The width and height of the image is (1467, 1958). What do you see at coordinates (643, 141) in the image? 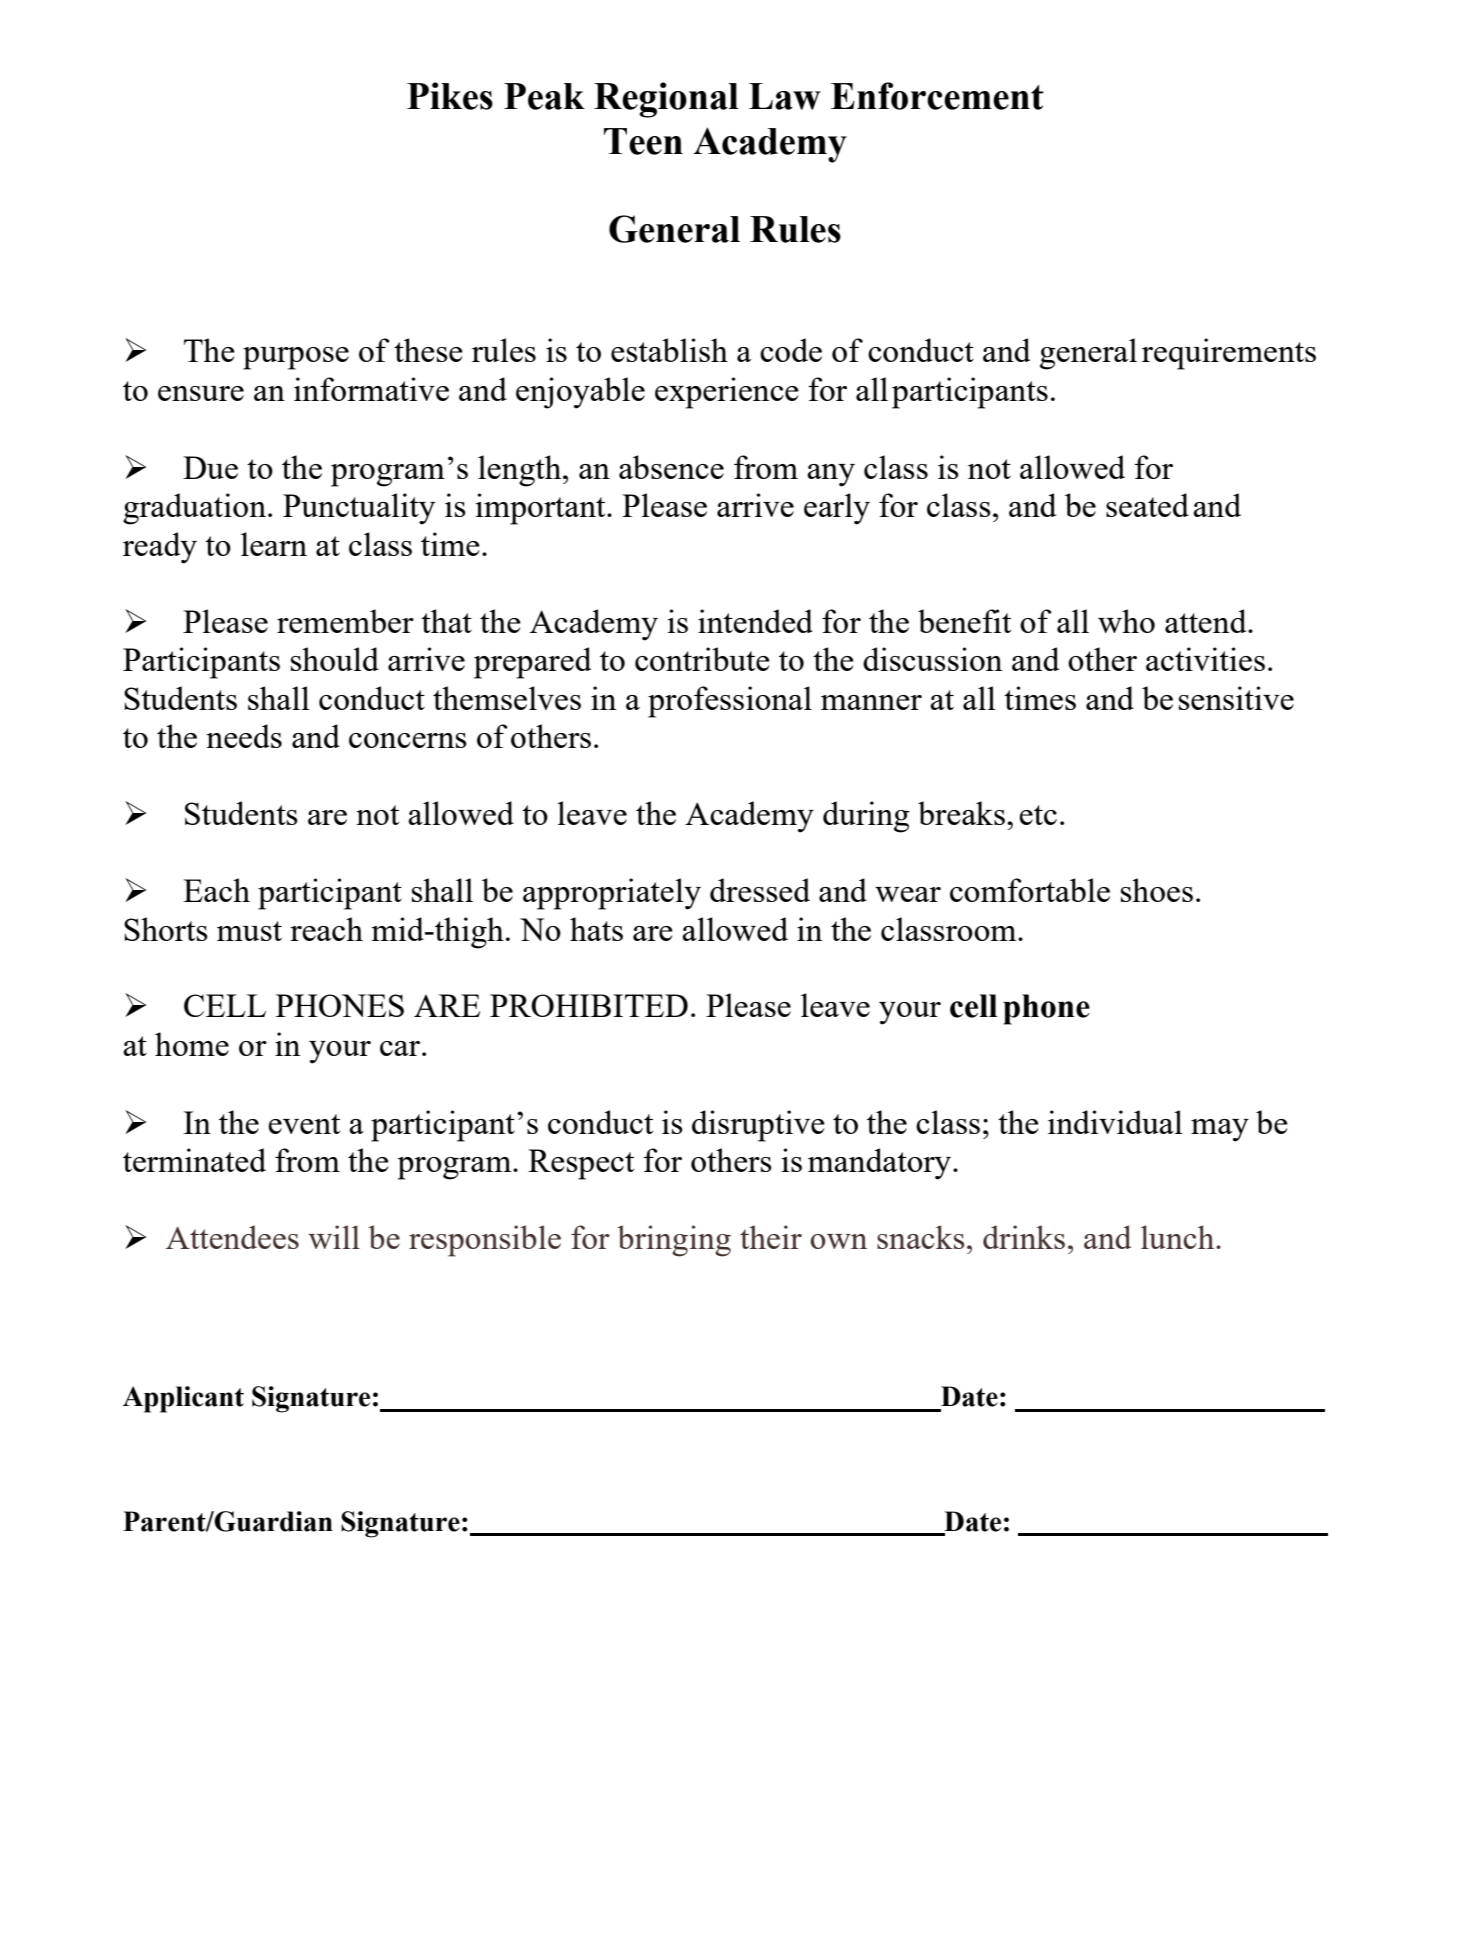
I see `Teen` at bounding box center [643, 141].
